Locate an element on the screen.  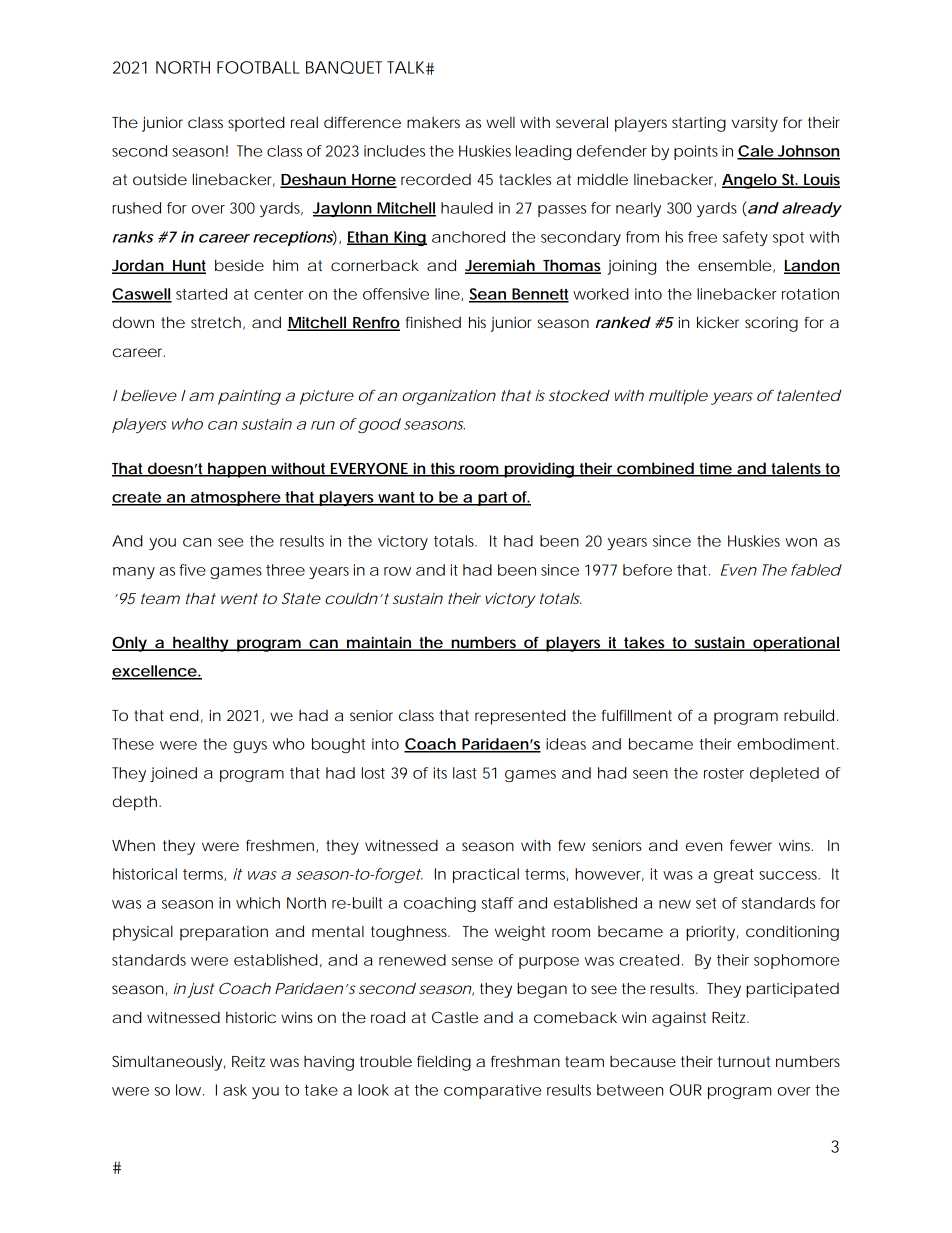
makers is located at coordinates (433, 122).
